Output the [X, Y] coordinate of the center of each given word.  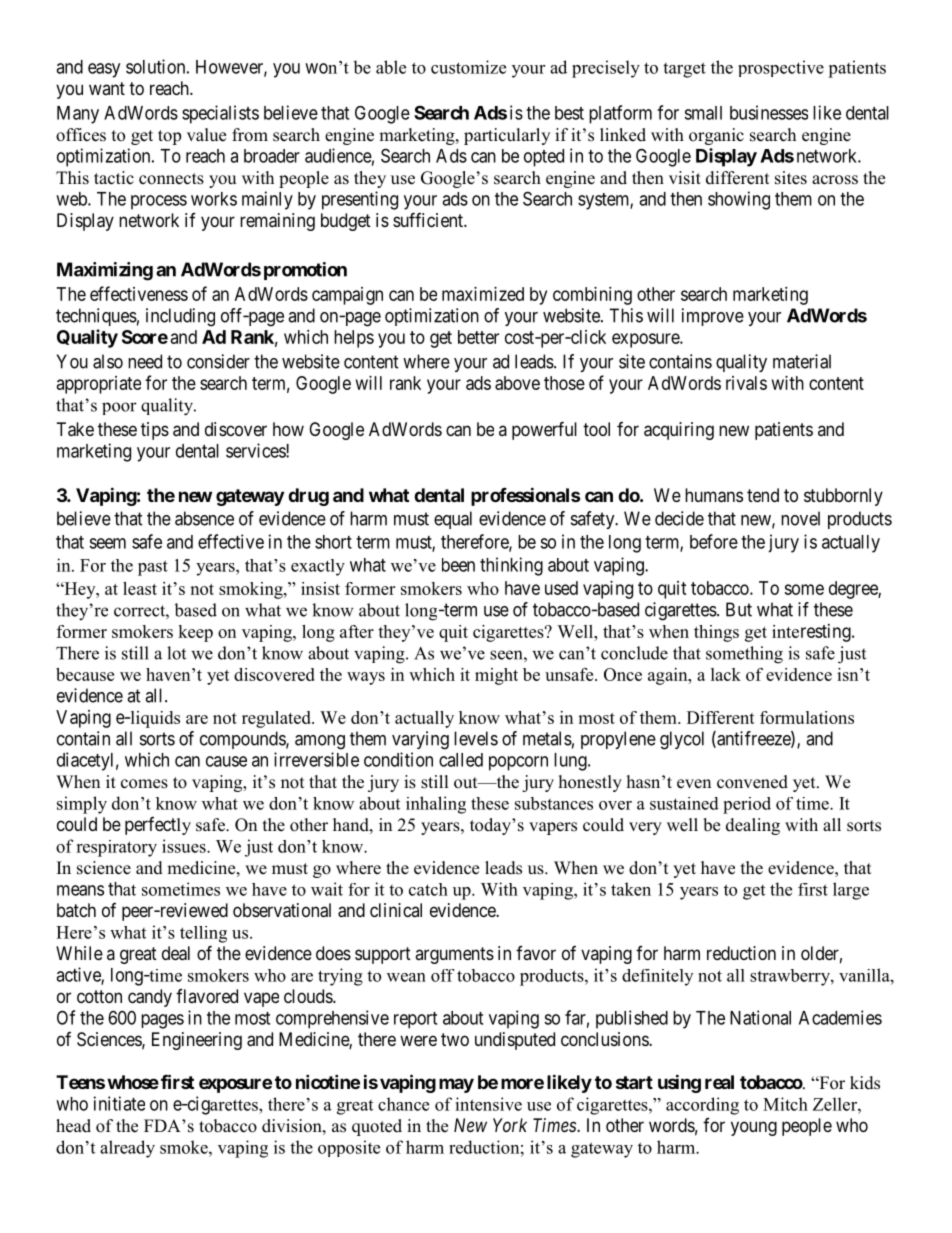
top [169, 137]
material [802, 361]
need [145, 361]
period [747, 805]
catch [428, 889]
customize [468, 67]
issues [185, 846]
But [739, 609]
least [140, 588]
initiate [119, 1103]
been [458, 565]
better [478, 337]
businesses [769, 112]
